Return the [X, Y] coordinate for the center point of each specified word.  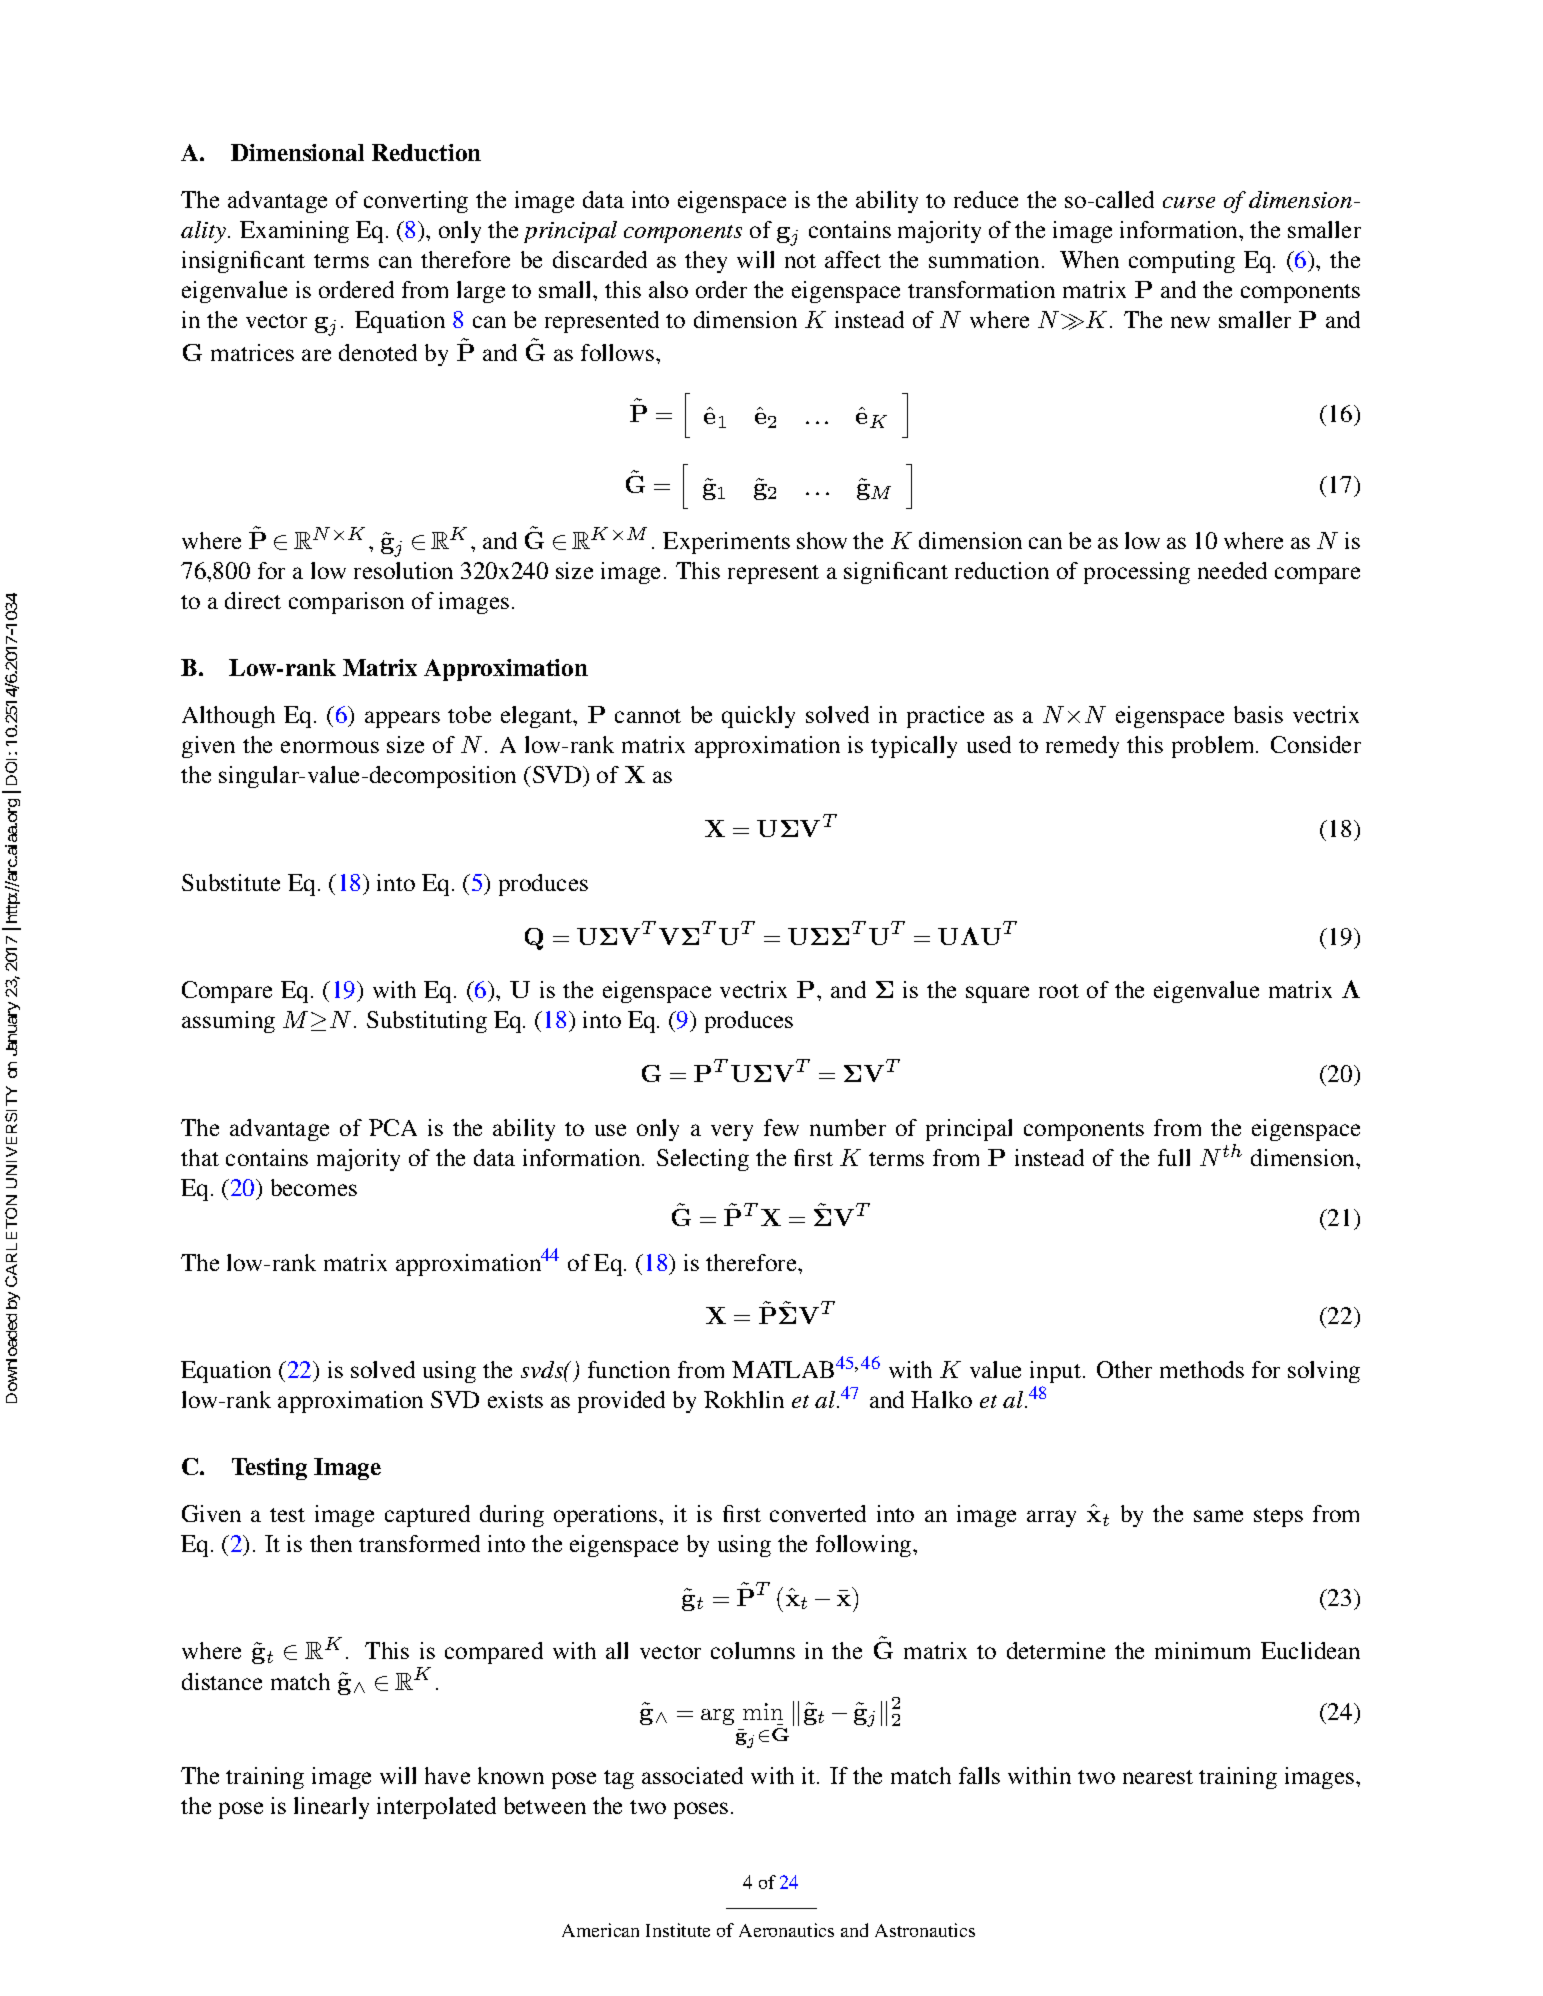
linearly [331, 1808]
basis [1258, 714]
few [781, 1127]
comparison [346, 603]
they [706, 262]
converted [818, 1513]
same [1218, 1516]
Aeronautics [786, 1930]
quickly [758, 717]
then [331, 1543]
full [1174, 1157]
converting [416, 202]
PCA [393, 1127]
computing [1182, 262]
